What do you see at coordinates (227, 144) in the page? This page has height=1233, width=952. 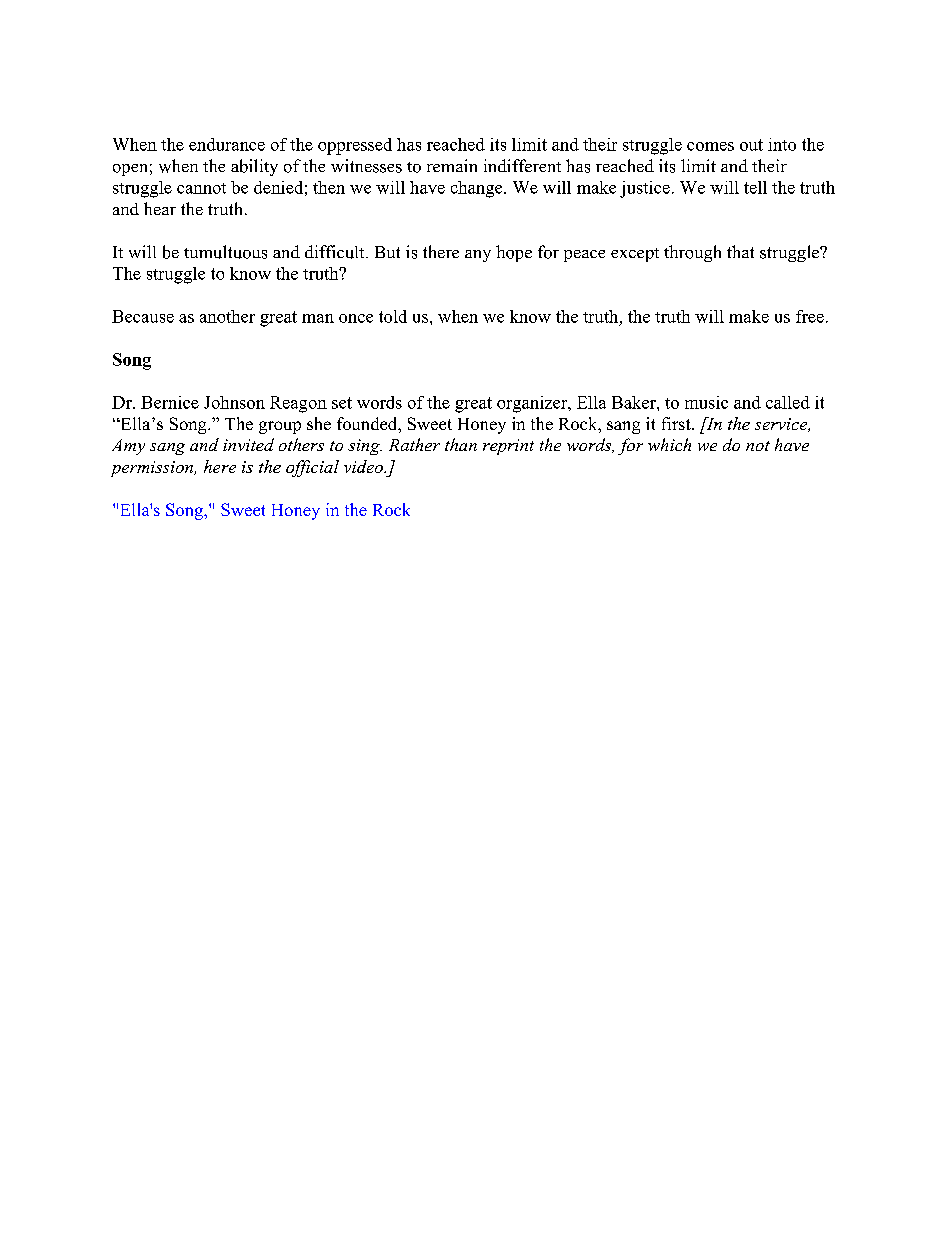 I see `endurance` at bounding box center [227, 144].
